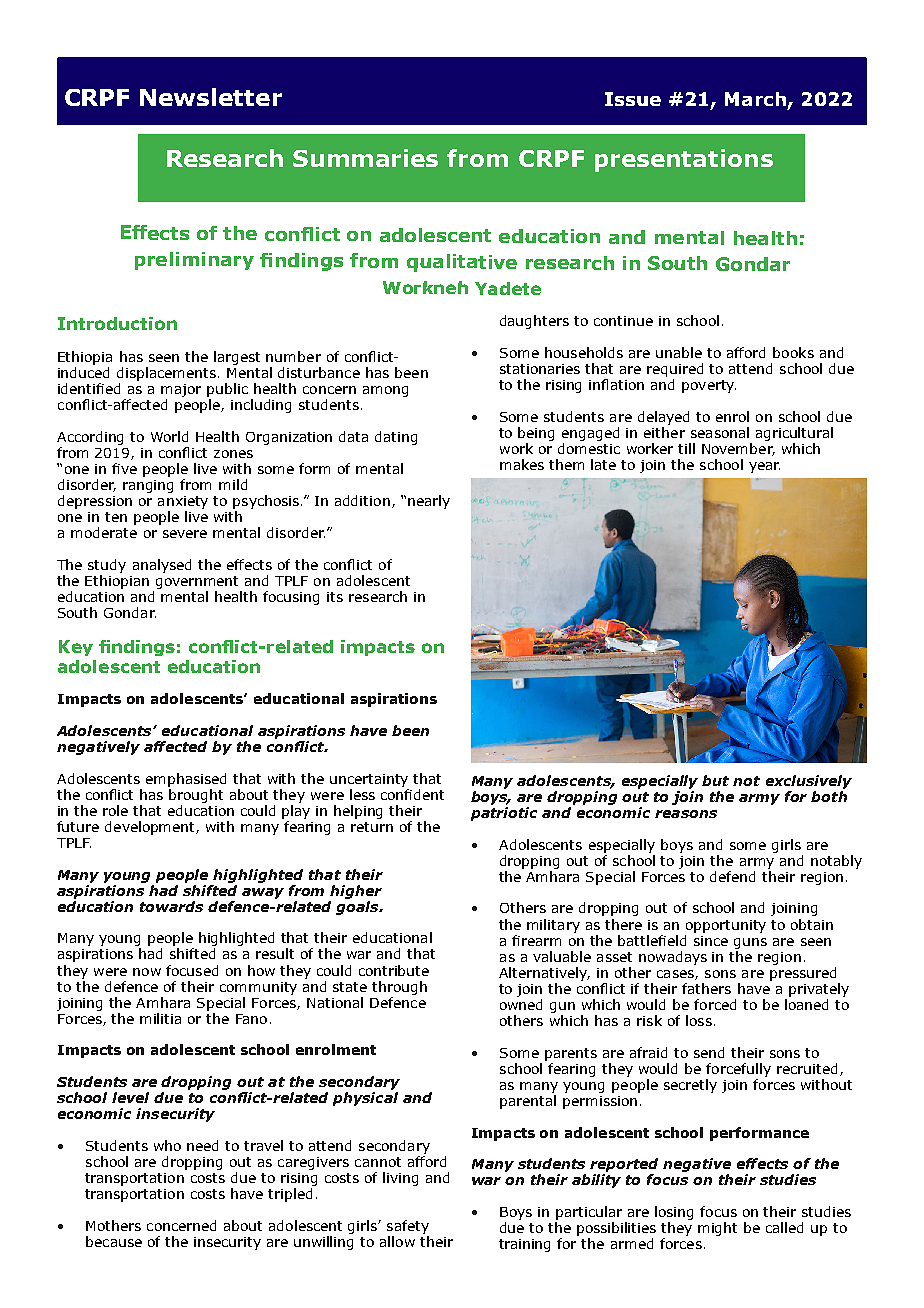  What do you see at coordinates (732, 876) in the screenshot?
I see `defend` at bounding box center [732, 876].
